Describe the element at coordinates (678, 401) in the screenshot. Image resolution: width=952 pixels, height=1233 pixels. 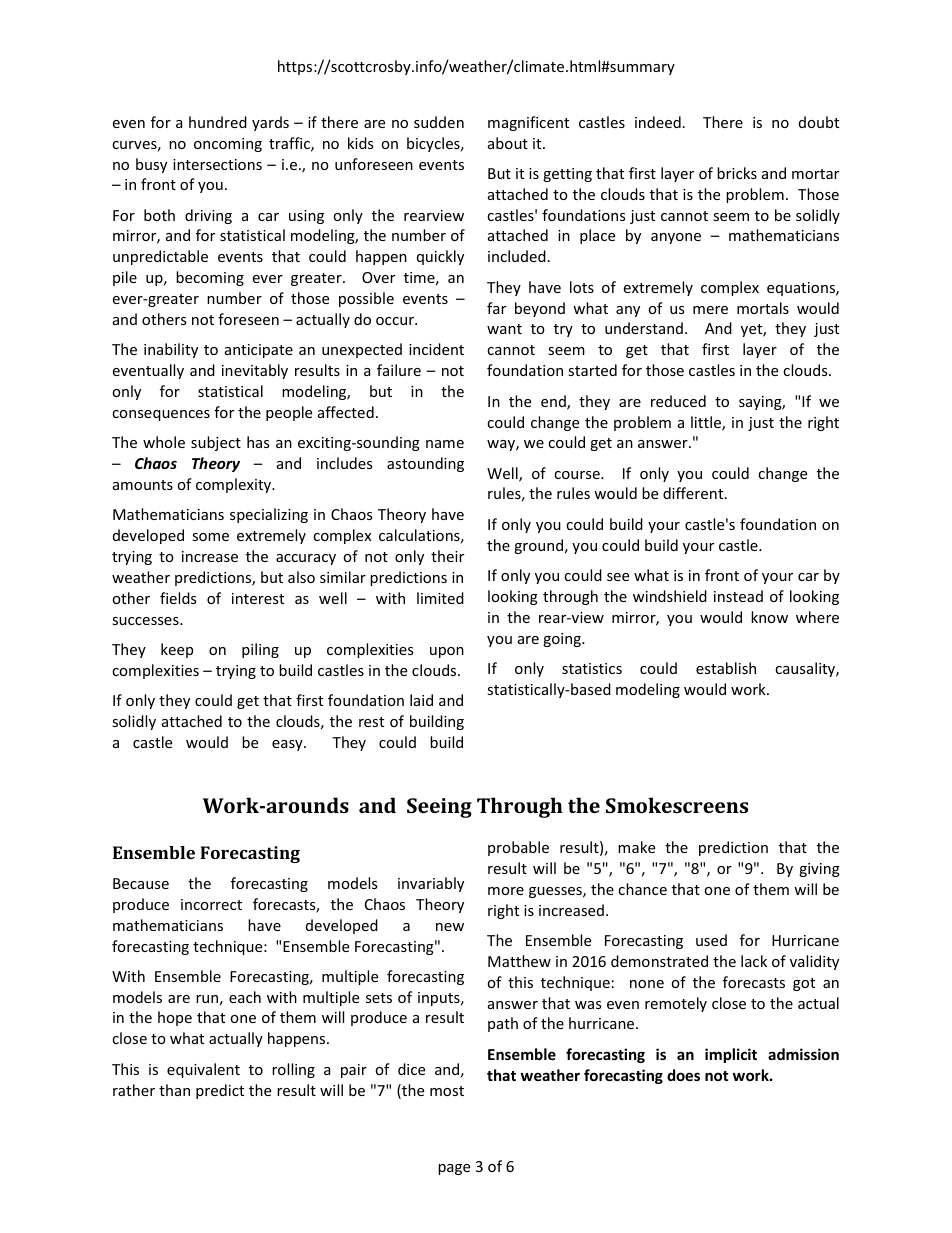
I see `reduced` at that location.
